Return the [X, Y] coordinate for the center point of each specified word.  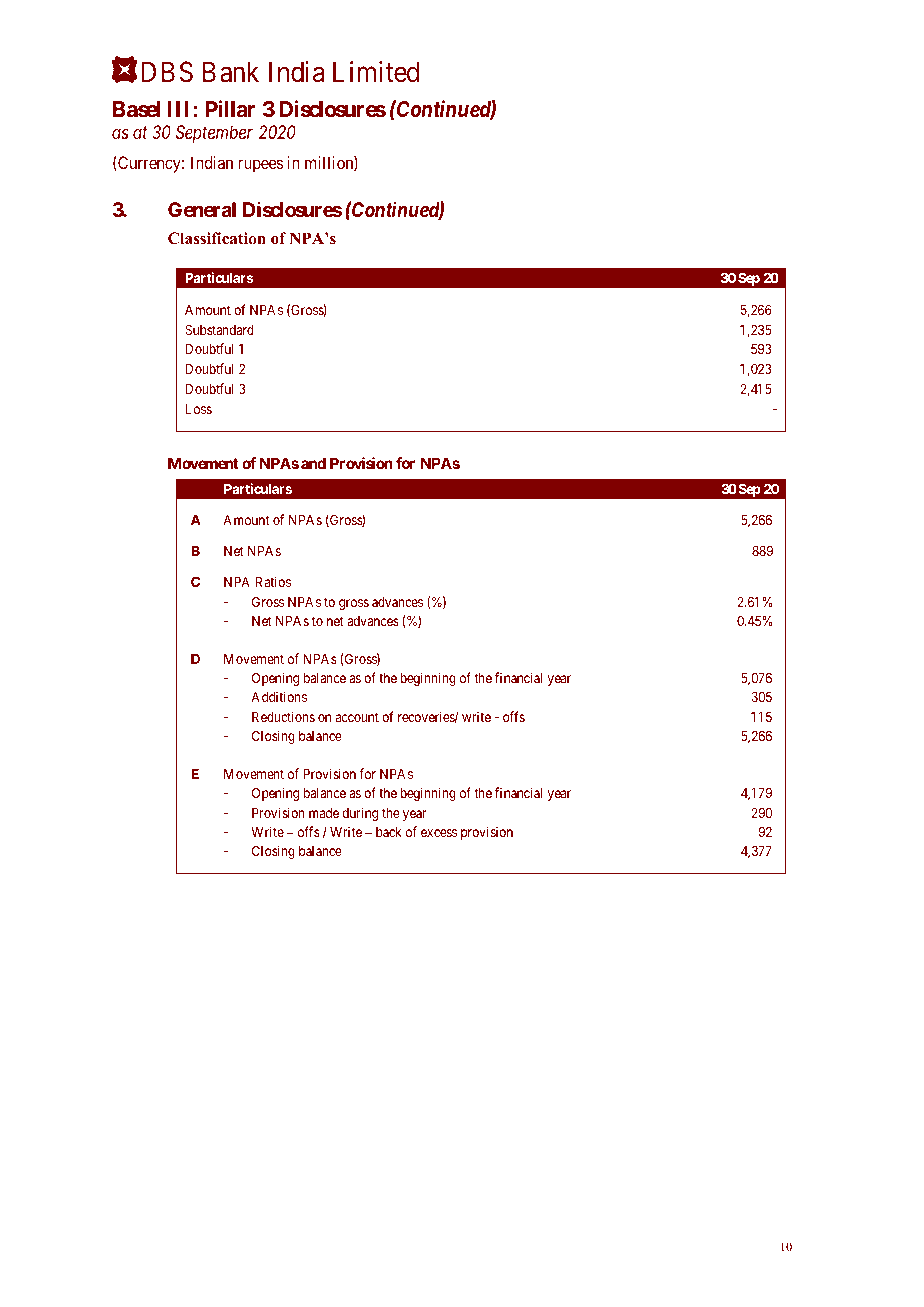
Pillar [231, 109]
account [357, 717]
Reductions [283, 716]
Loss [199, 409]
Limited [376, 72]
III [178, 109]
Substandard [219, 329]
